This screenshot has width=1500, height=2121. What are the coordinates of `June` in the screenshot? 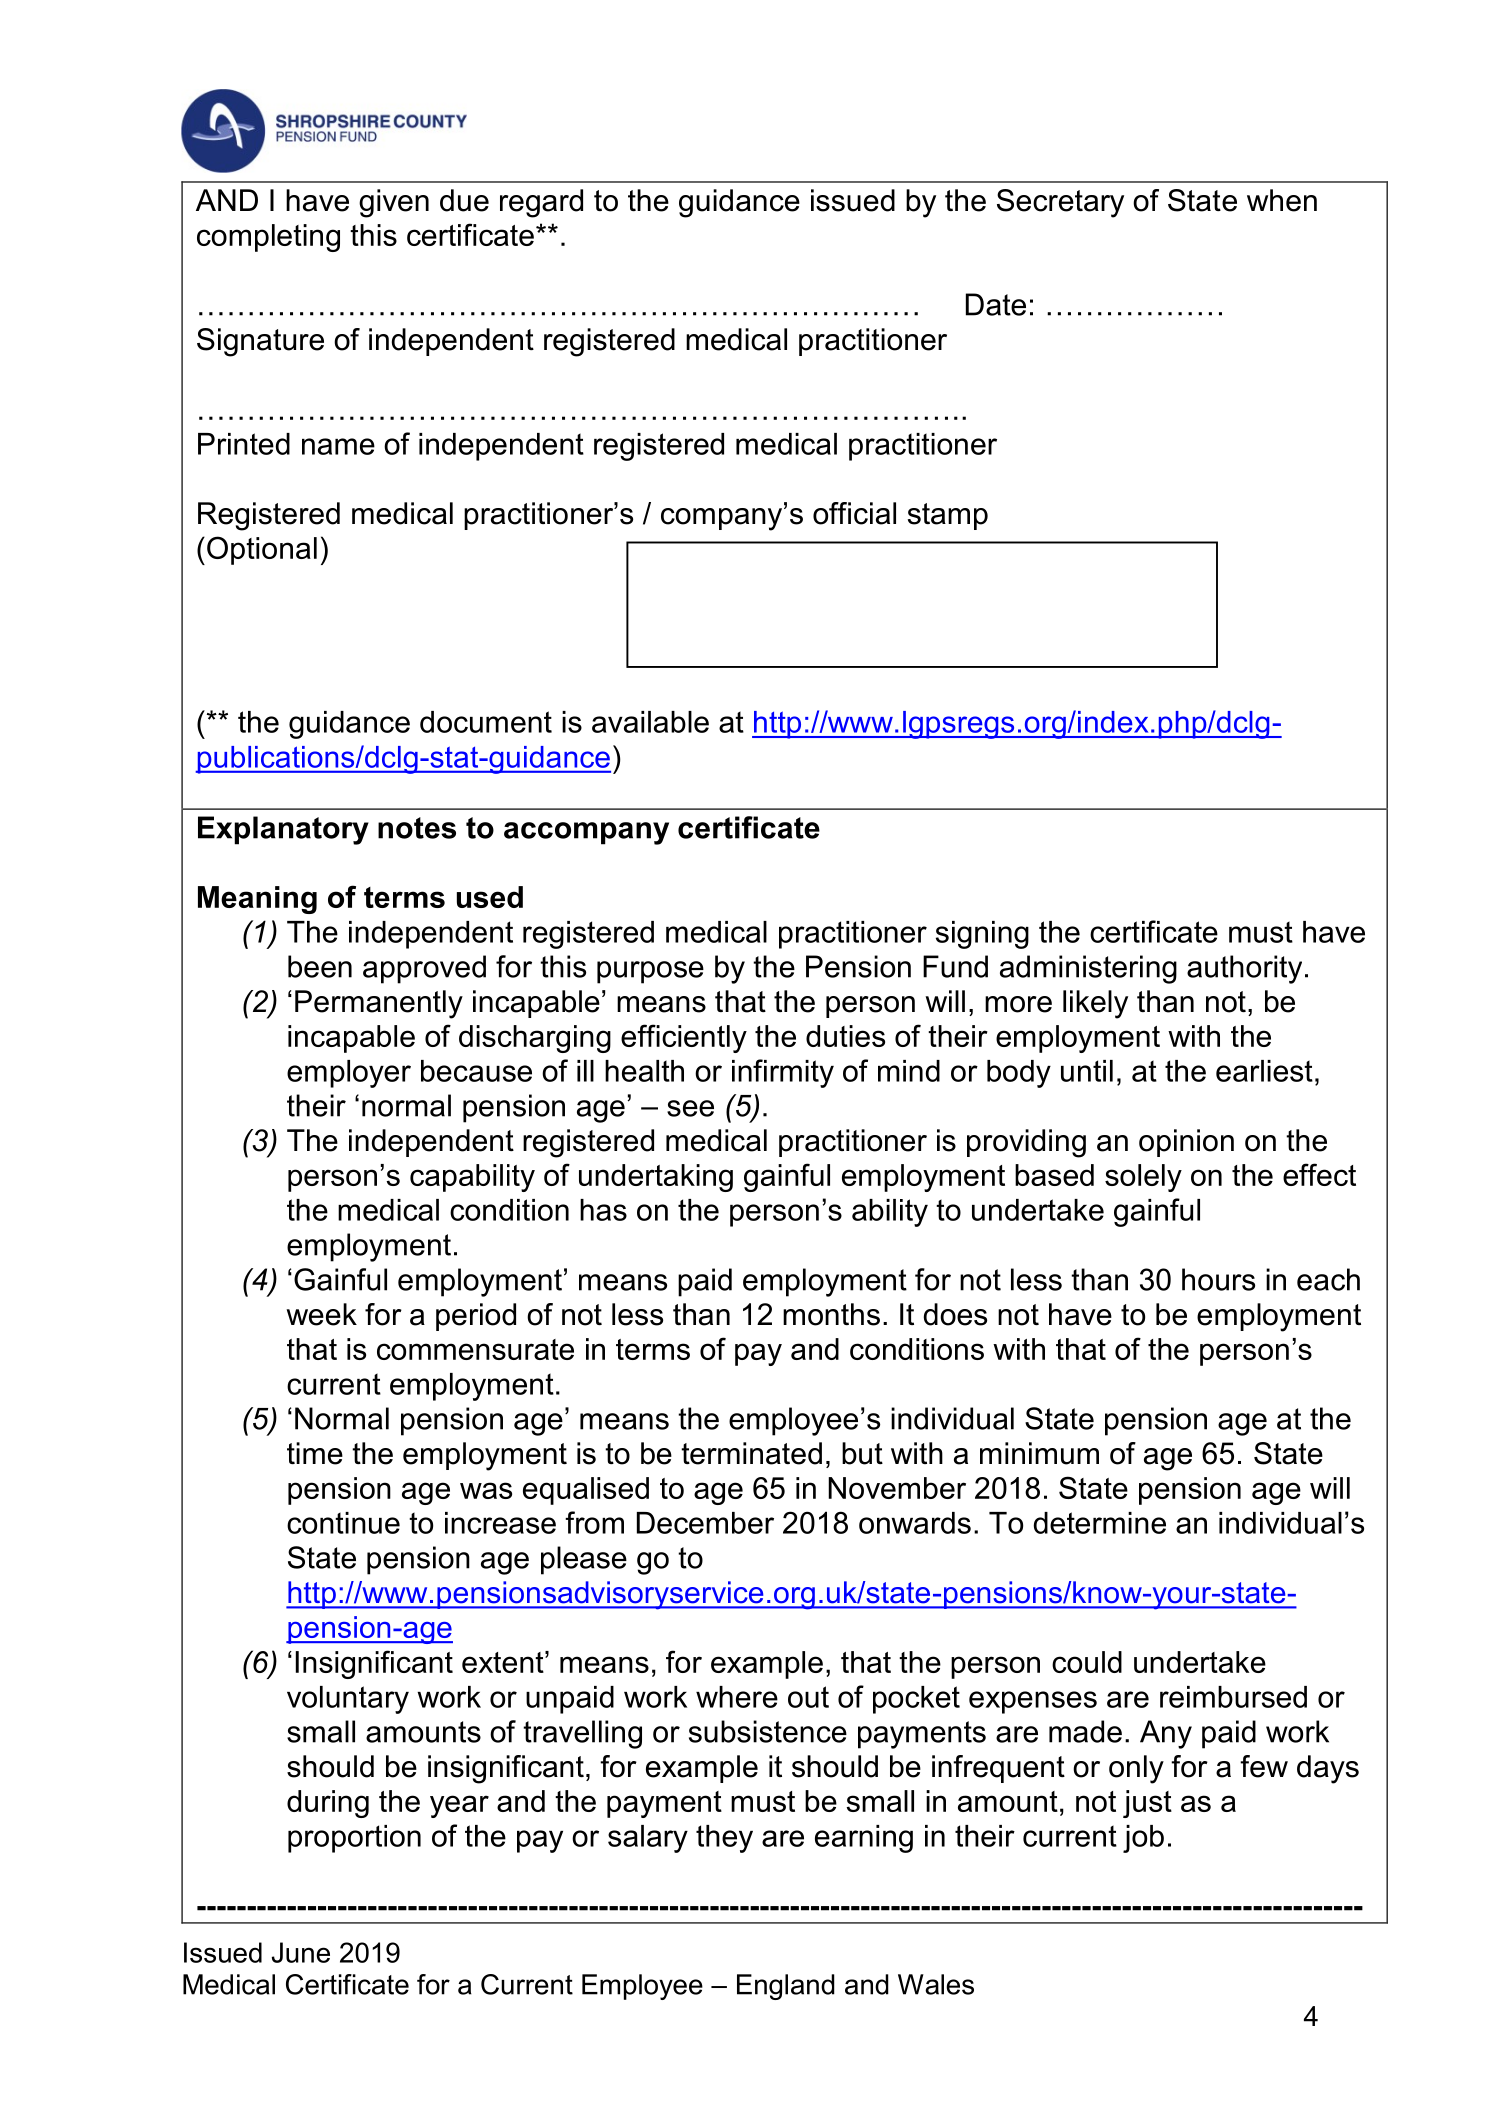 It's located at (301, 1952).
